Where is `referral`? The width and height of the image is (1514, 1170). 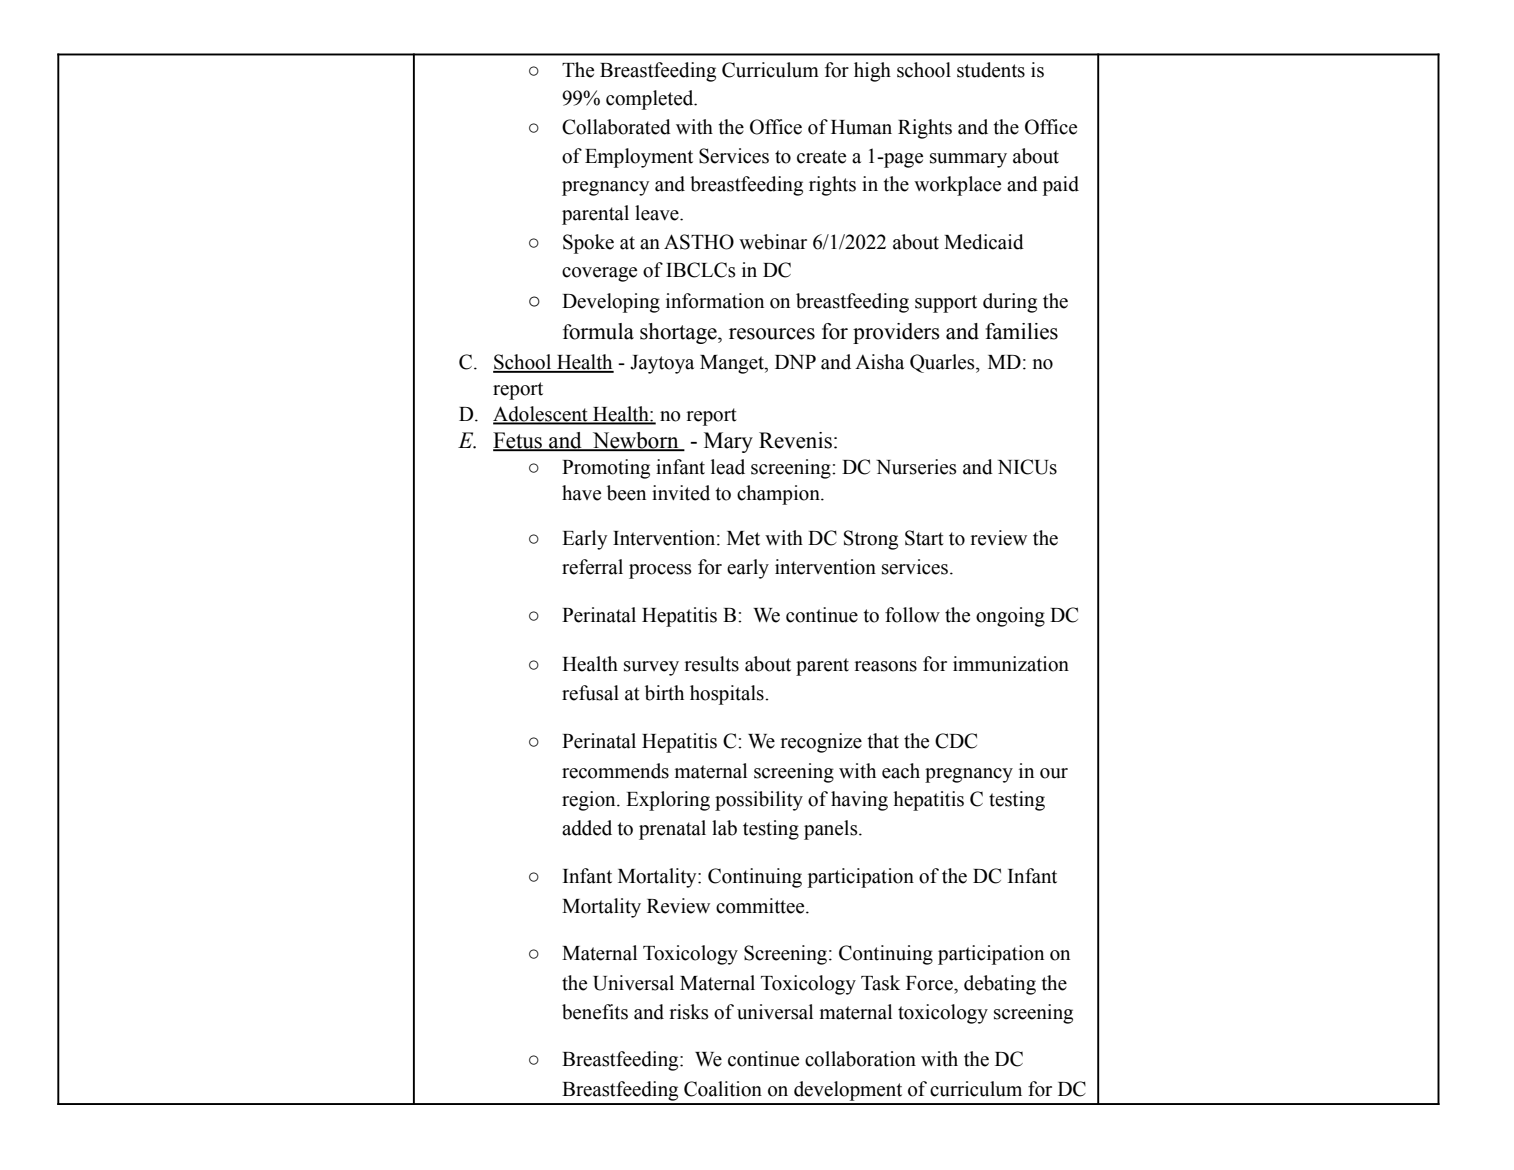 referral is located at coordinates (592, 567).
